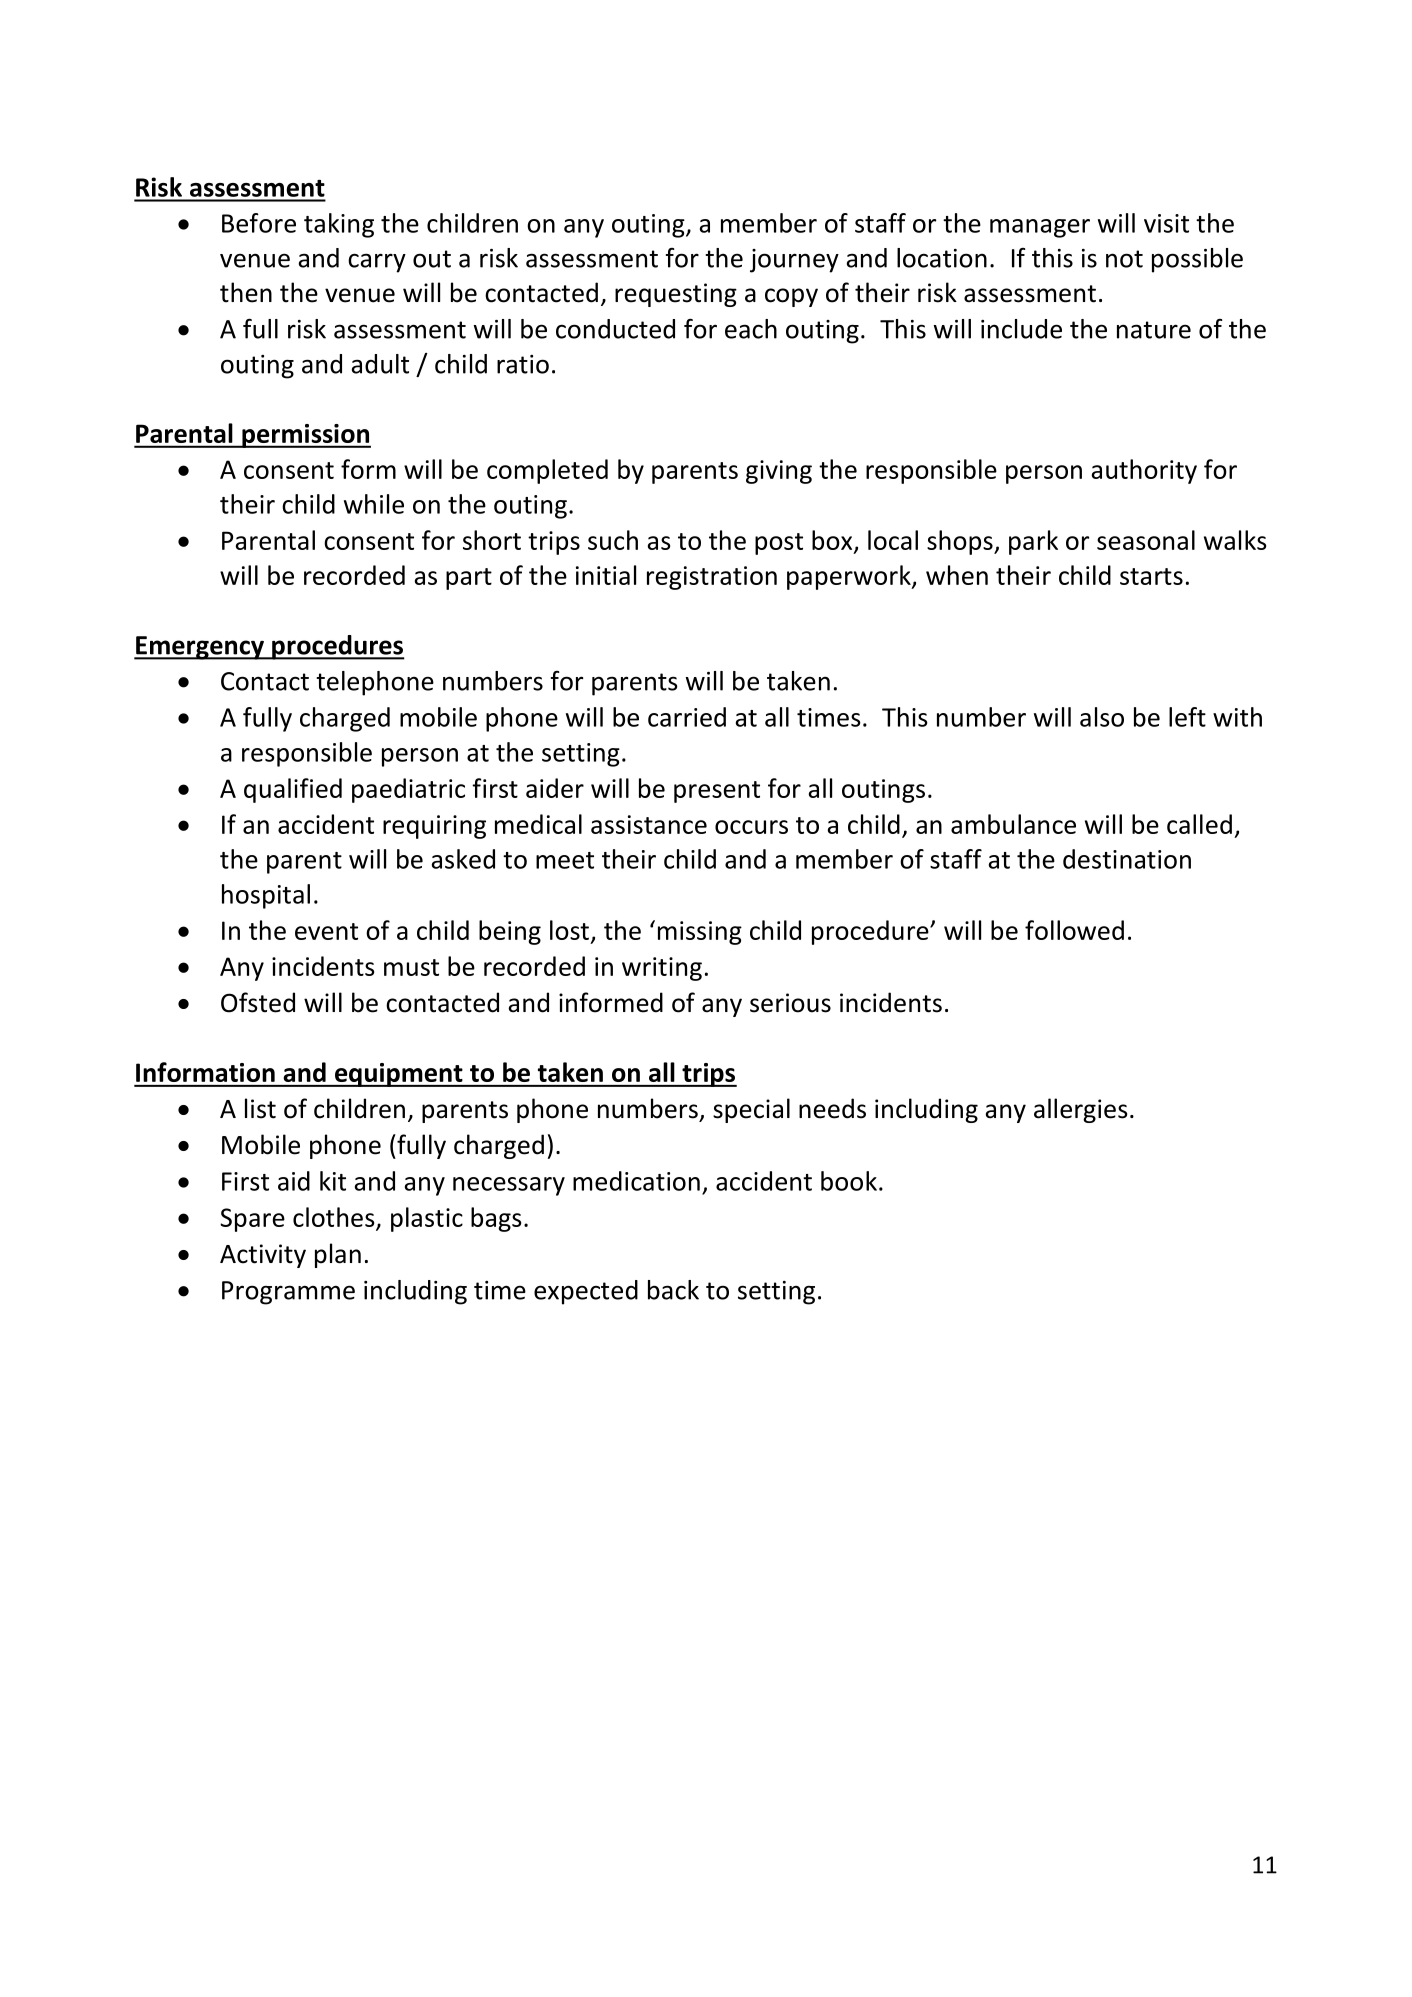  I want to click on plan, so click(338, 1255).
